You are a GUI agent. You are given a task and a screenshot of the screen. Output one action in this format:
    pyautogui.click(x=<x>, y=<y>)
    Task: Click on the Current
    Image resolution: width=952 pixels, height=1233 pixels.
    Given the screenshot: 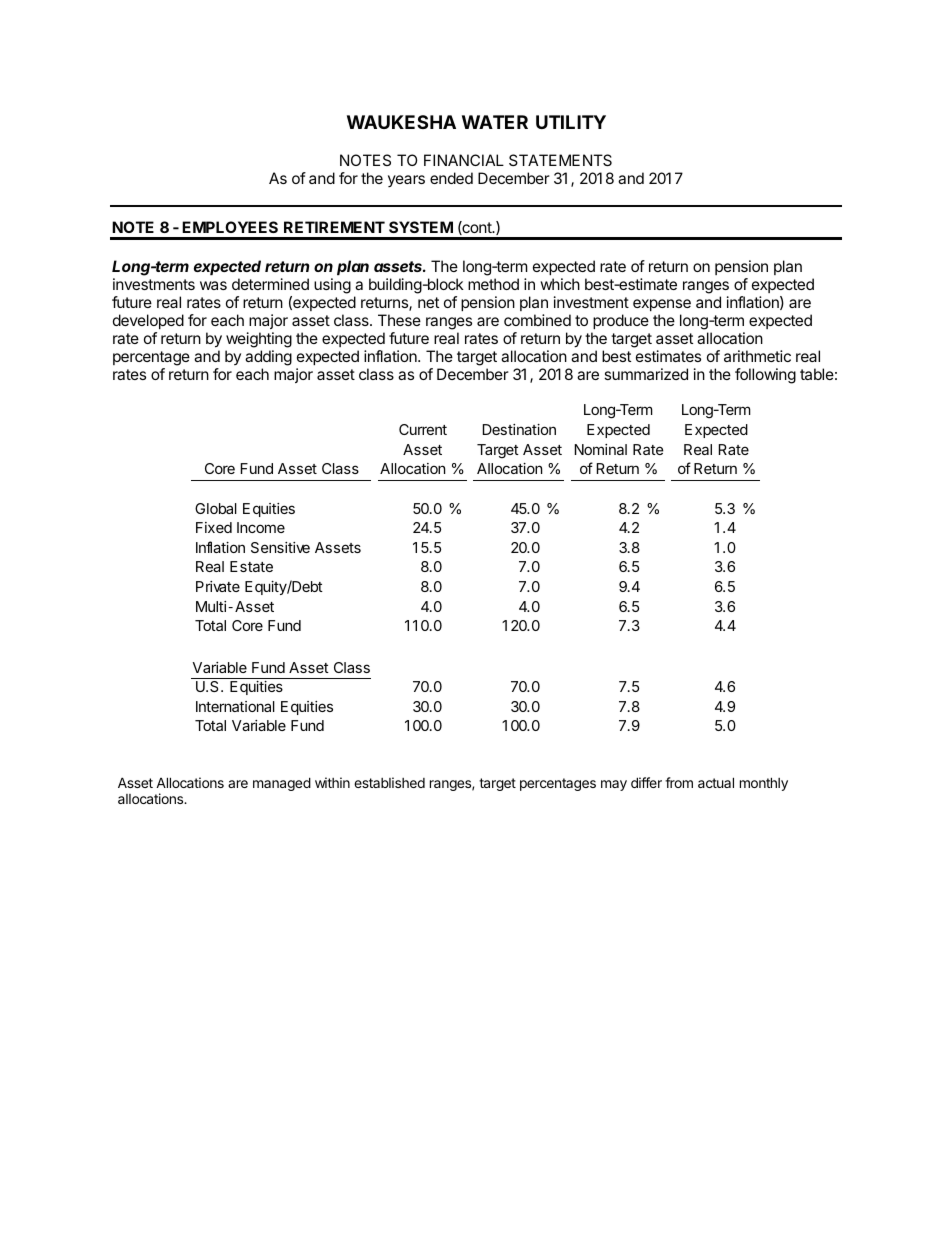 What is the action you would take?
    pyautogui.click(x=423, y=429)
